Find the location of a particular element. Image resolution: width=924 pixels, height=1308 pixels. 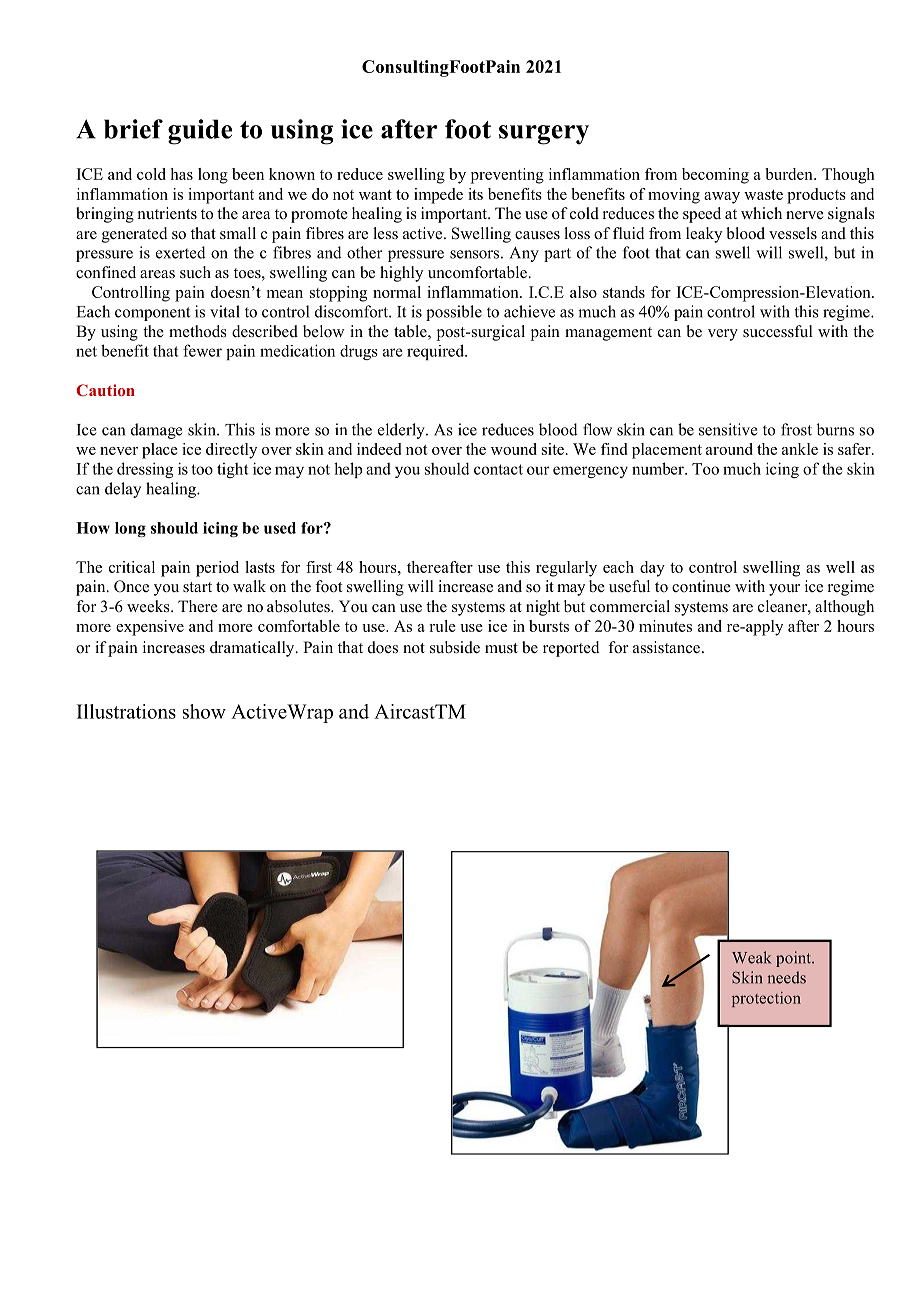

your is located at coordinates (784, 590).
